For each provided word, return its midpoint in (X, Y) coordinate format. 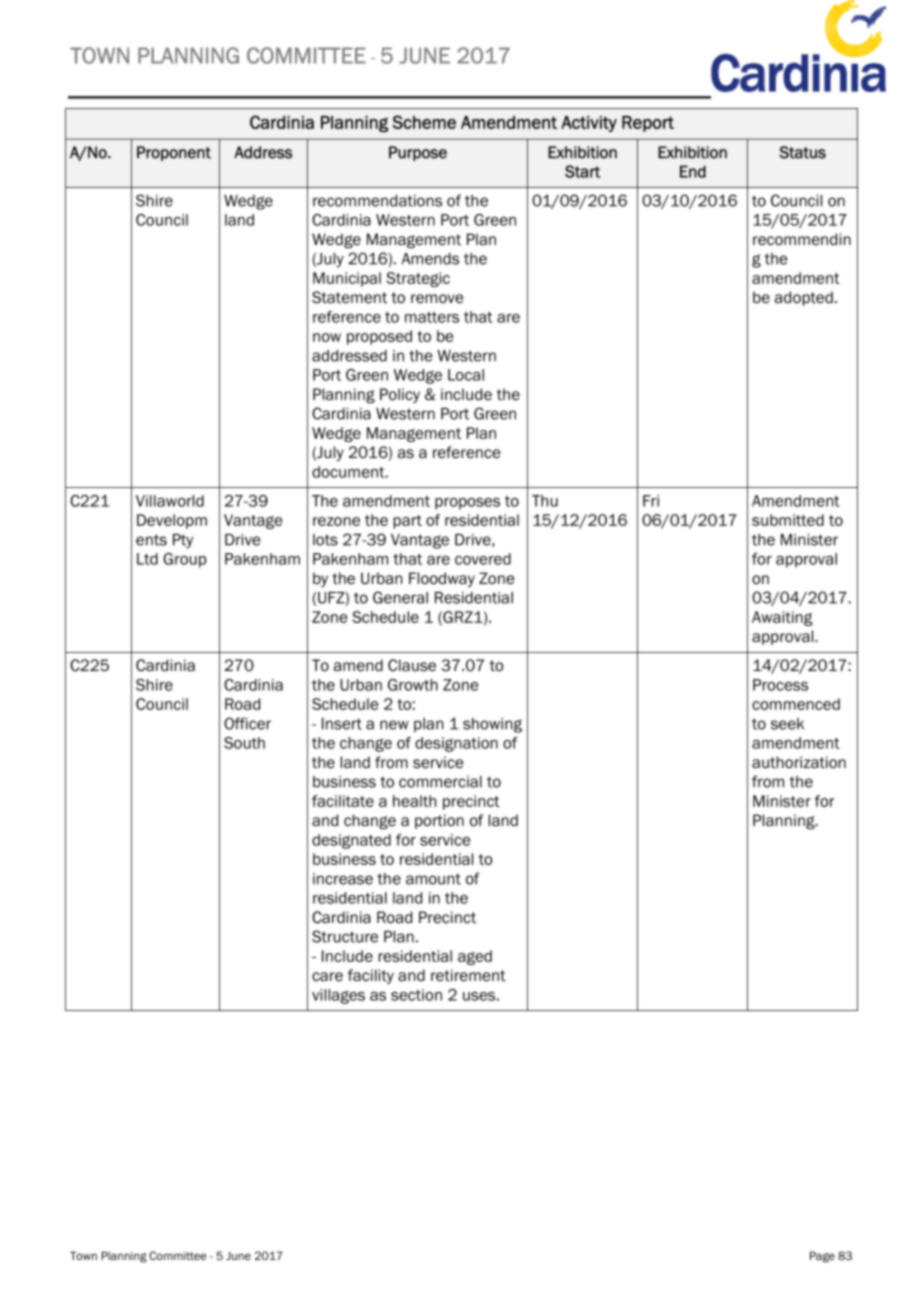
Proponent (174, 153)
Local (466, 375)
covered (483, 559)
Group (184, 560)
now (327, 337)
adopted (804, 298)
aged (475, 957)
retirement (468, 975)
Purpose (418, 153)
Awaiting (782, 618)
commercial (440, 782)
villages (338, 996)
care (327, 977)
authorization (799, 762)
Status (802, 152)
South (244, 743)
